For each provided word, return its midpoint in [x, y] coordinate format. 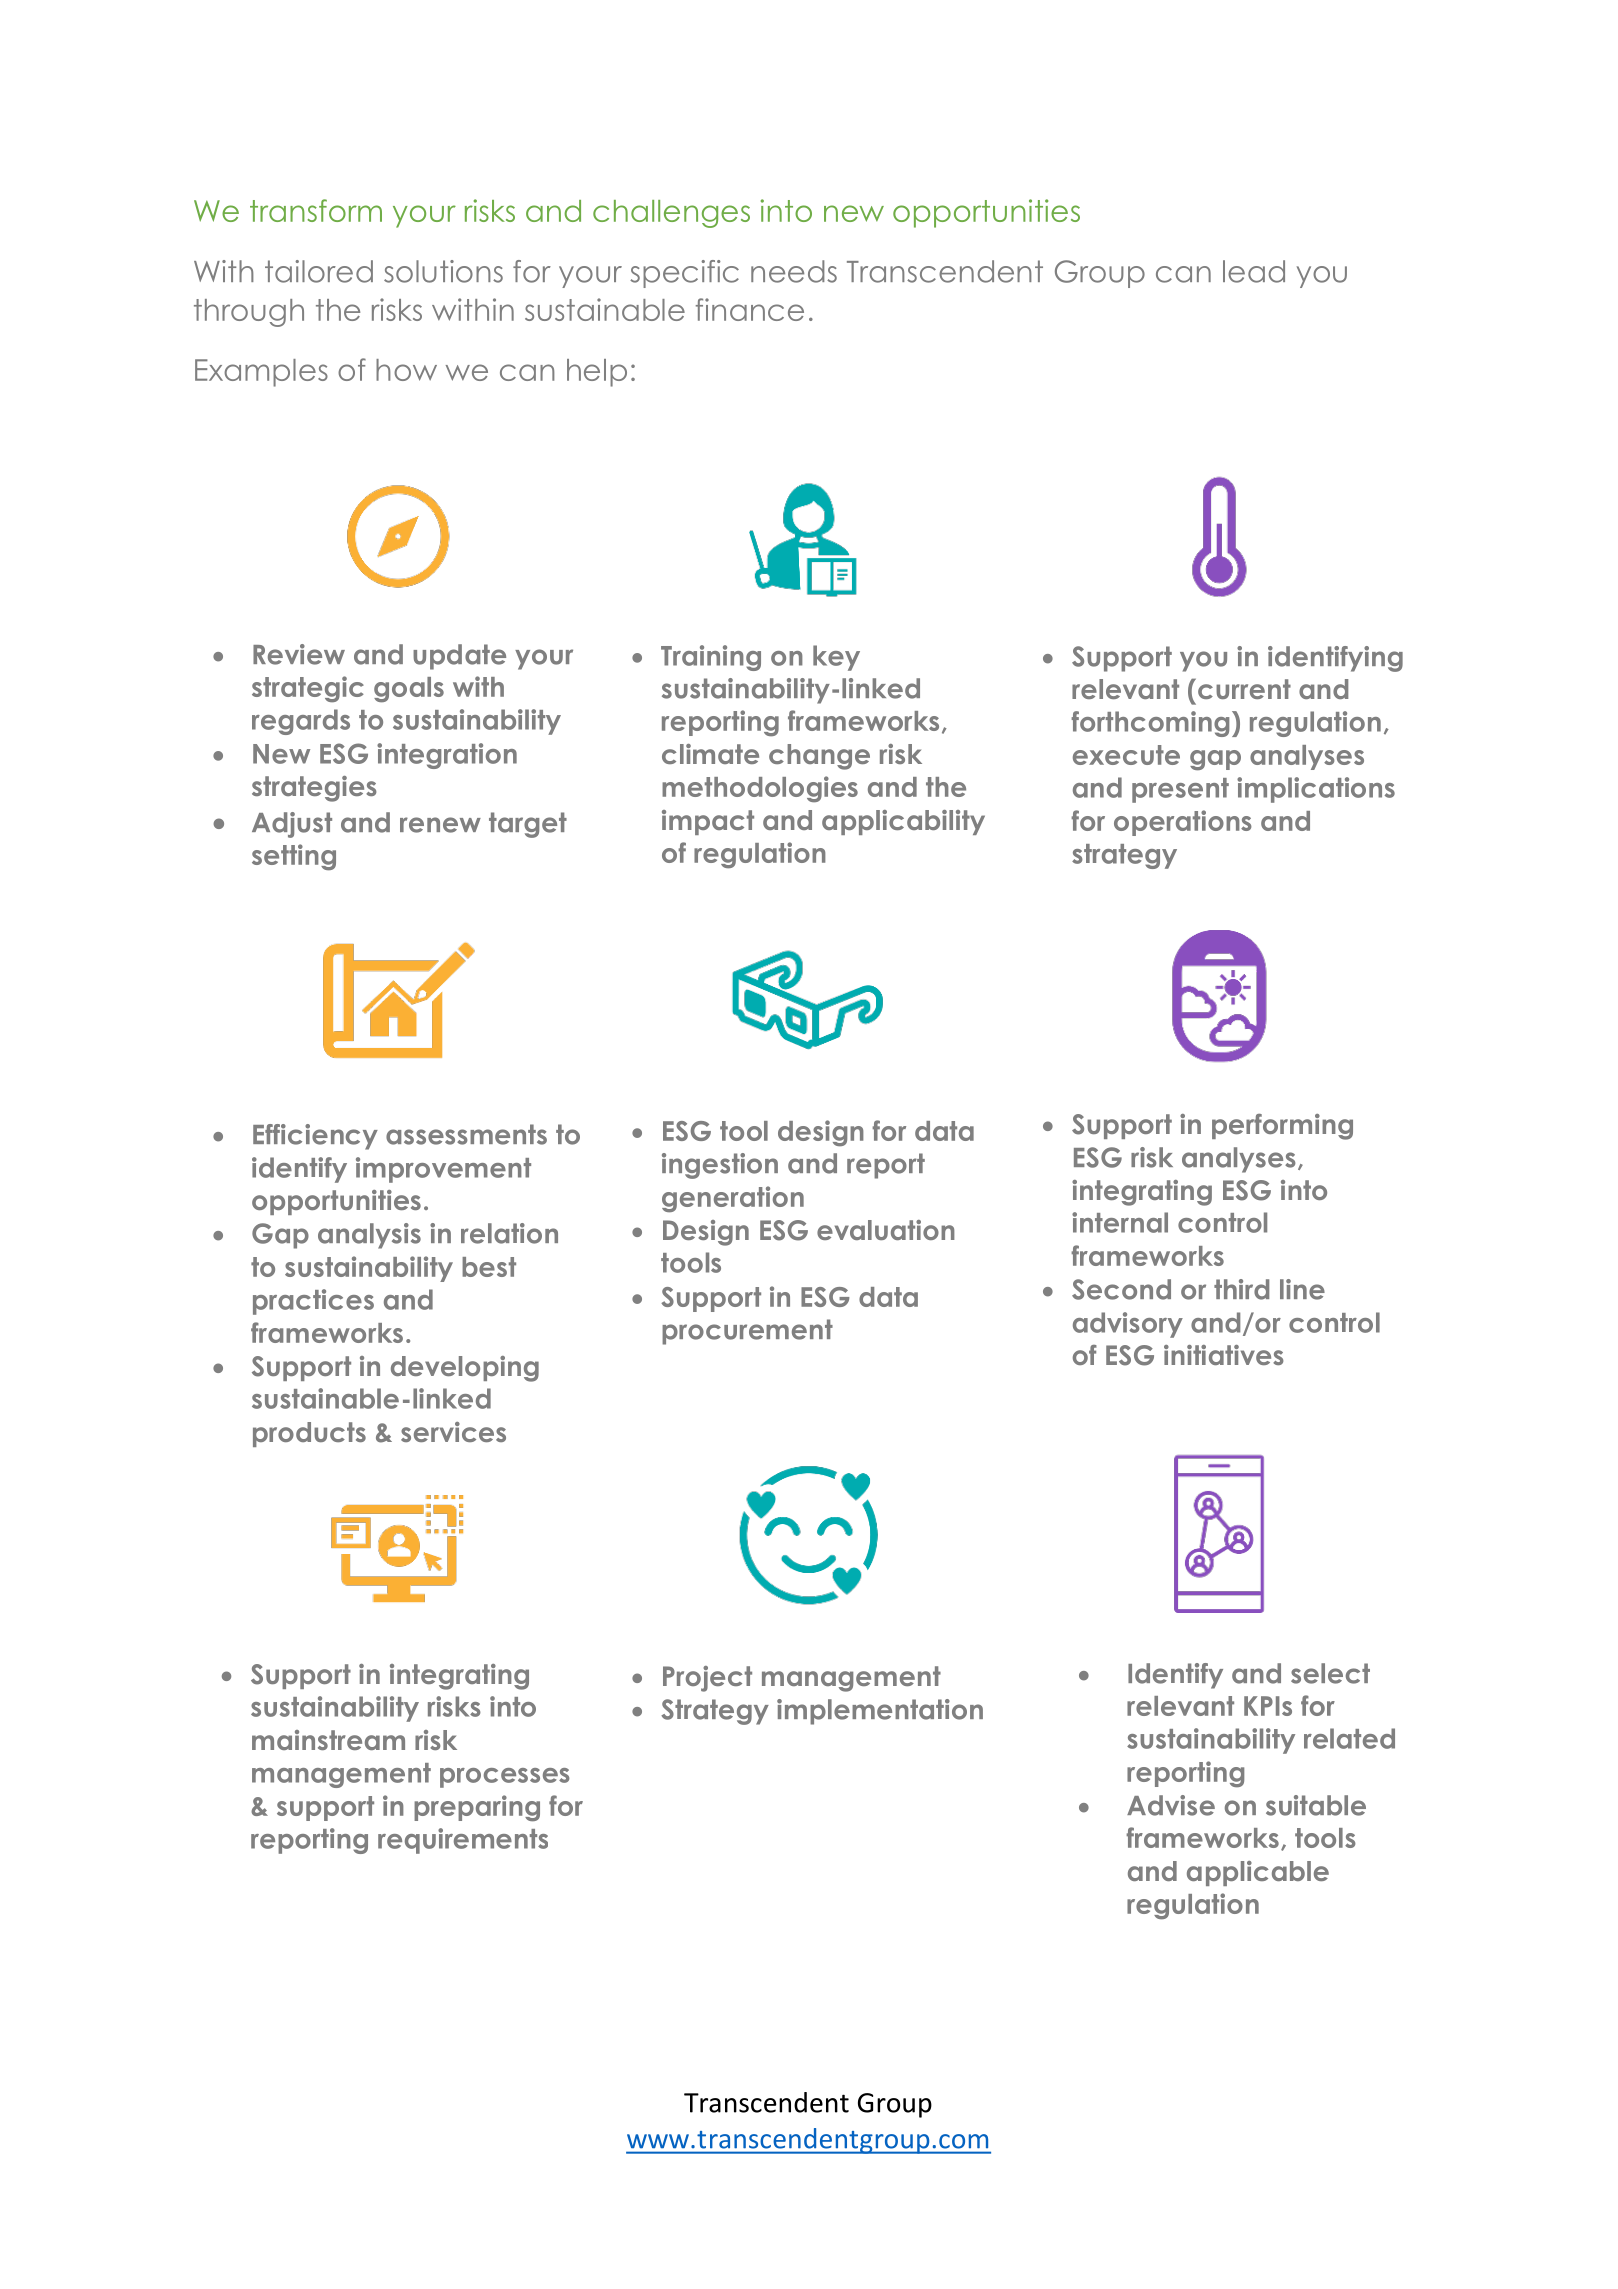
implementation [880, 1712]
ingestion [720, 1166]
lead [1254, 271]
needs [794, 271]
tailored [319, 271]
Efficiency [315, 1137]
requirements [463, 1841]
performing [1282, 1127]
